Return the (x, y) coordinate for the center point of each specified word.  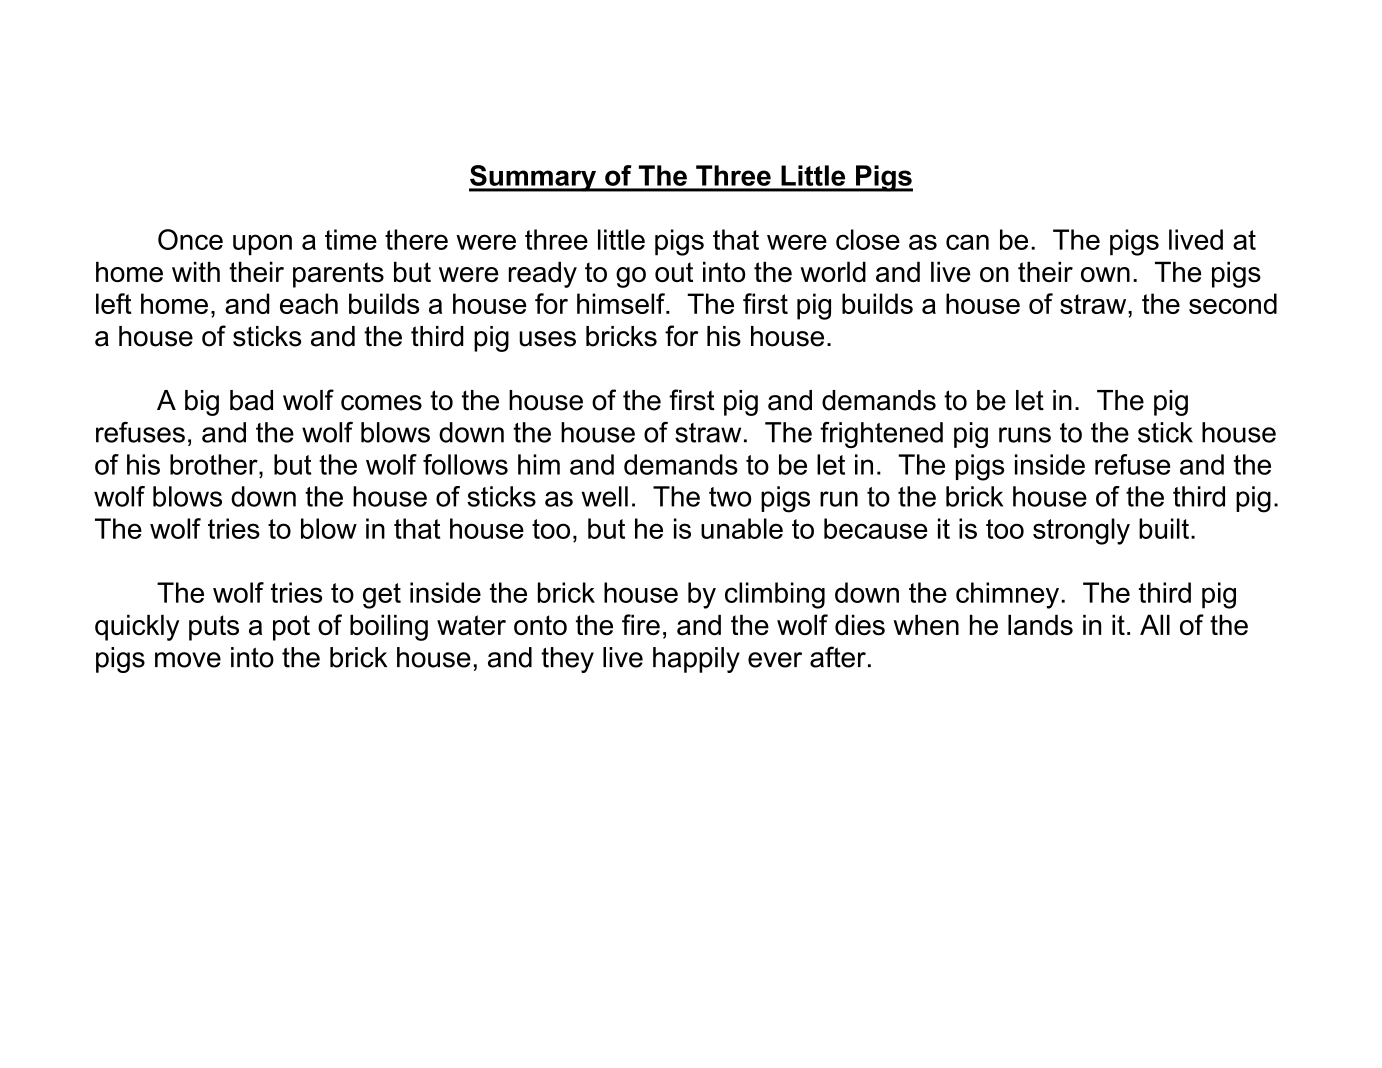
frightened (881, 435)
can (967, 242)
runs (1025, 435)
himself (622, 303)
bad (251, 400)
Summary (533, 178)
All (1155, 624)
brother (215, 464)
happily (696, 660)
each (309, 303)
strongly (1081, 531)
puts (214, 628)
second (1233, 303)
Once (190, 239)
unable (742, 528)
